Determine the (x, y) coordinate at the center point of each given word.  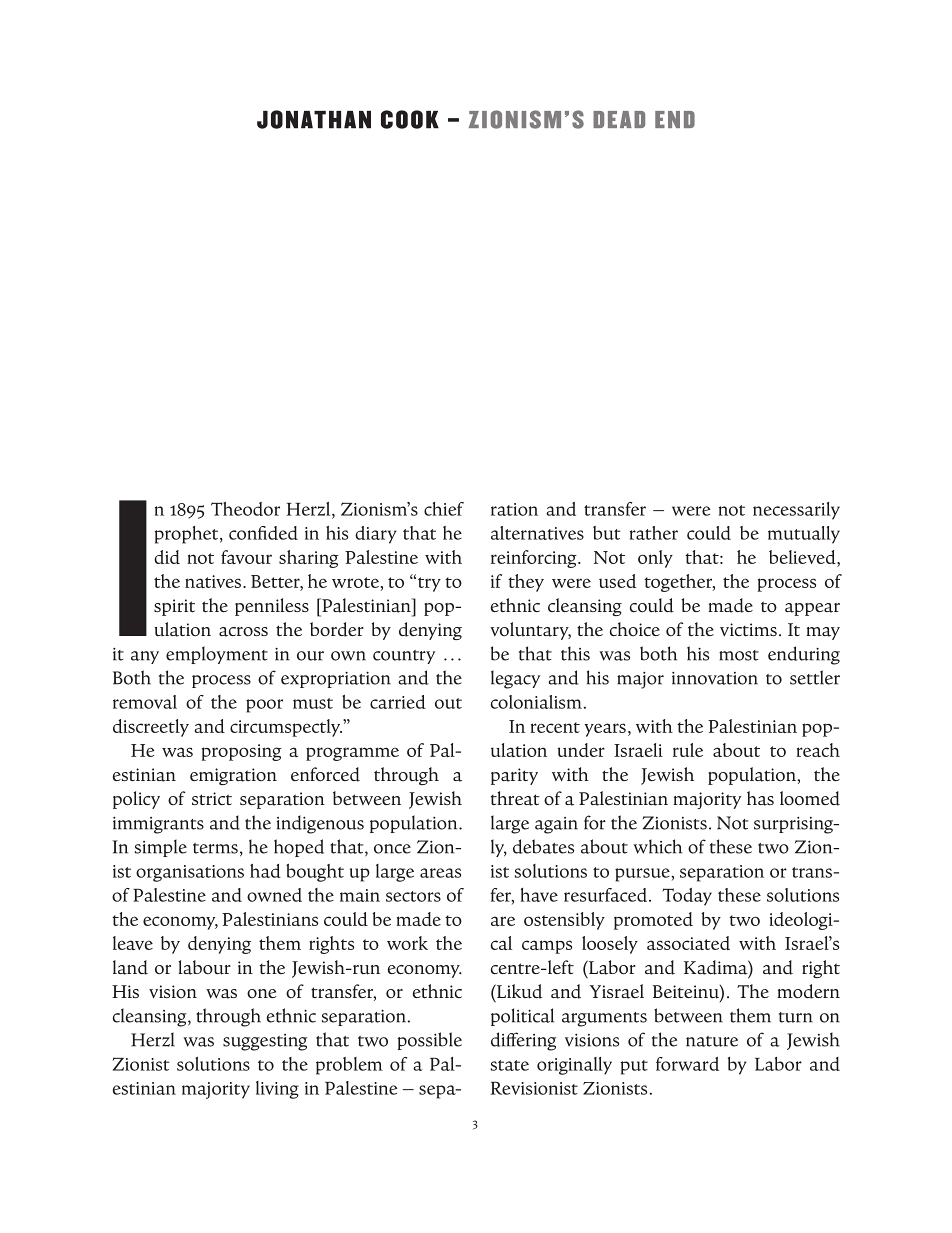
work (407, 943)
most (739, 655)
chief (444, 509)
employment (217, 655)
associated (688, 943)
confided (263, 533)
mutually (804, 535)
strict (212, 798)
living (277, 1090)
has (760, 798)
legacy (515, 679)
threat (515, 798)
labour (204, 967)
